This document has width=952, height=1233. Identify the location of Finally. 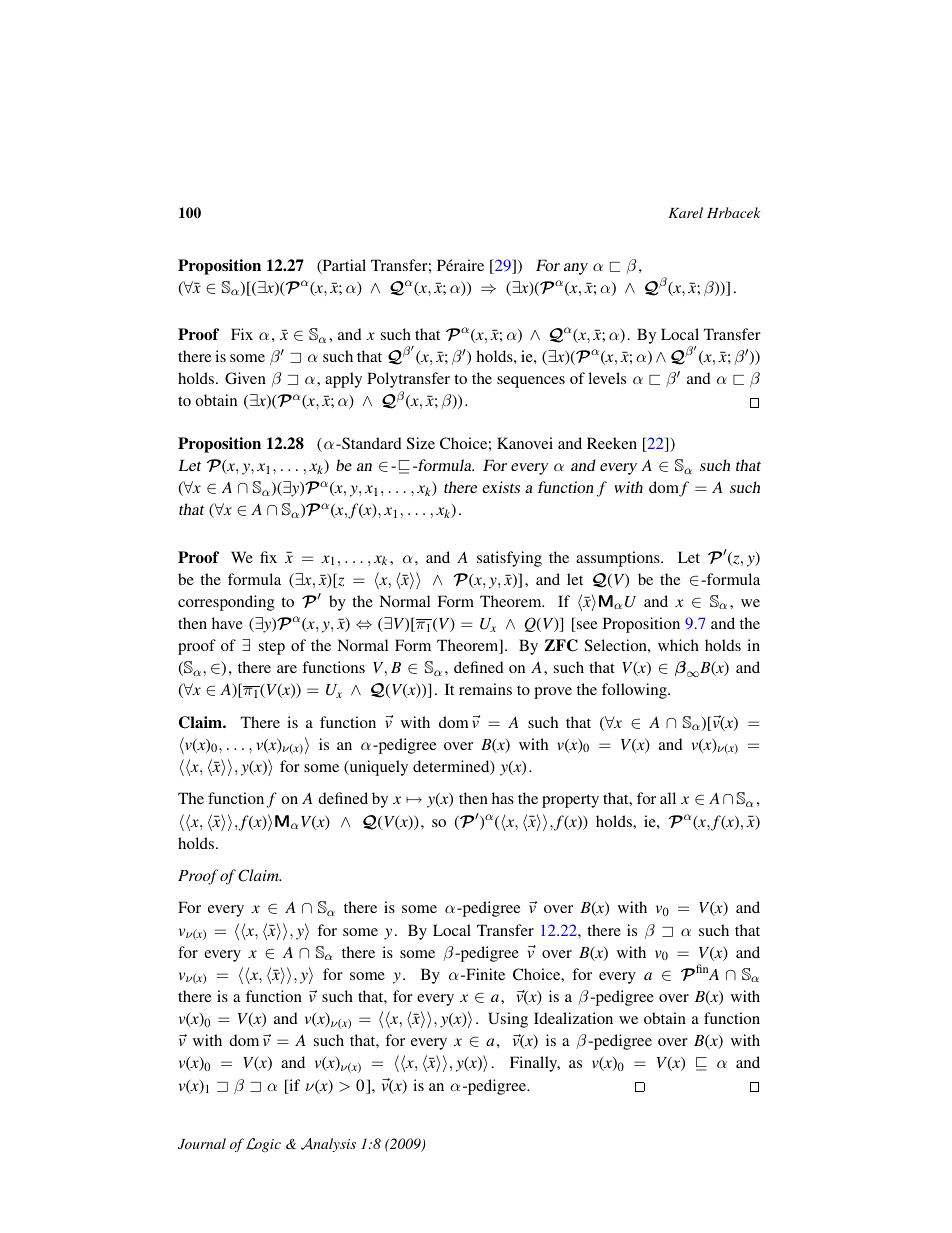
(535, 1064).
